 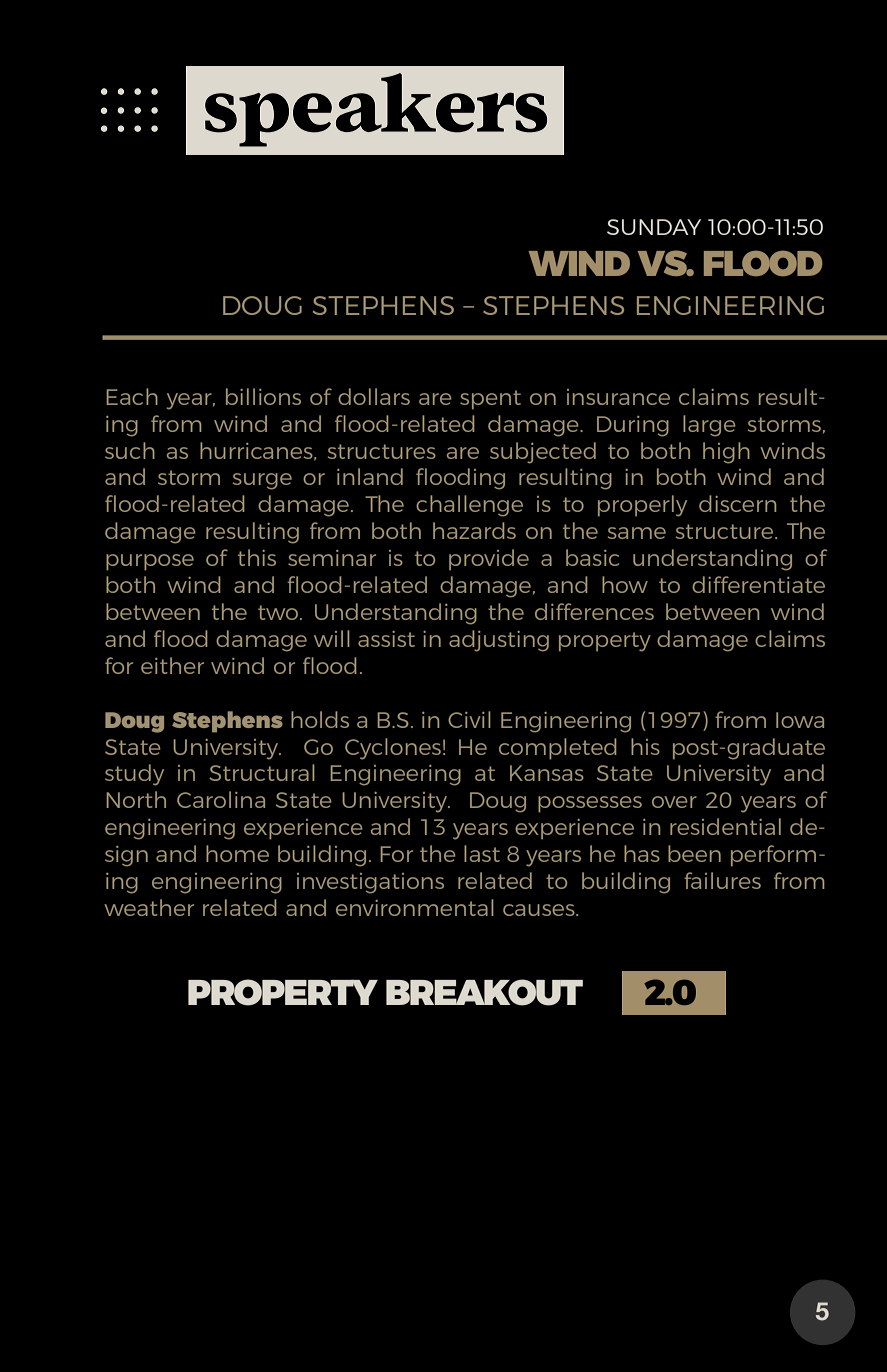 I want to click on speakers, so click(x=376, y=110).
